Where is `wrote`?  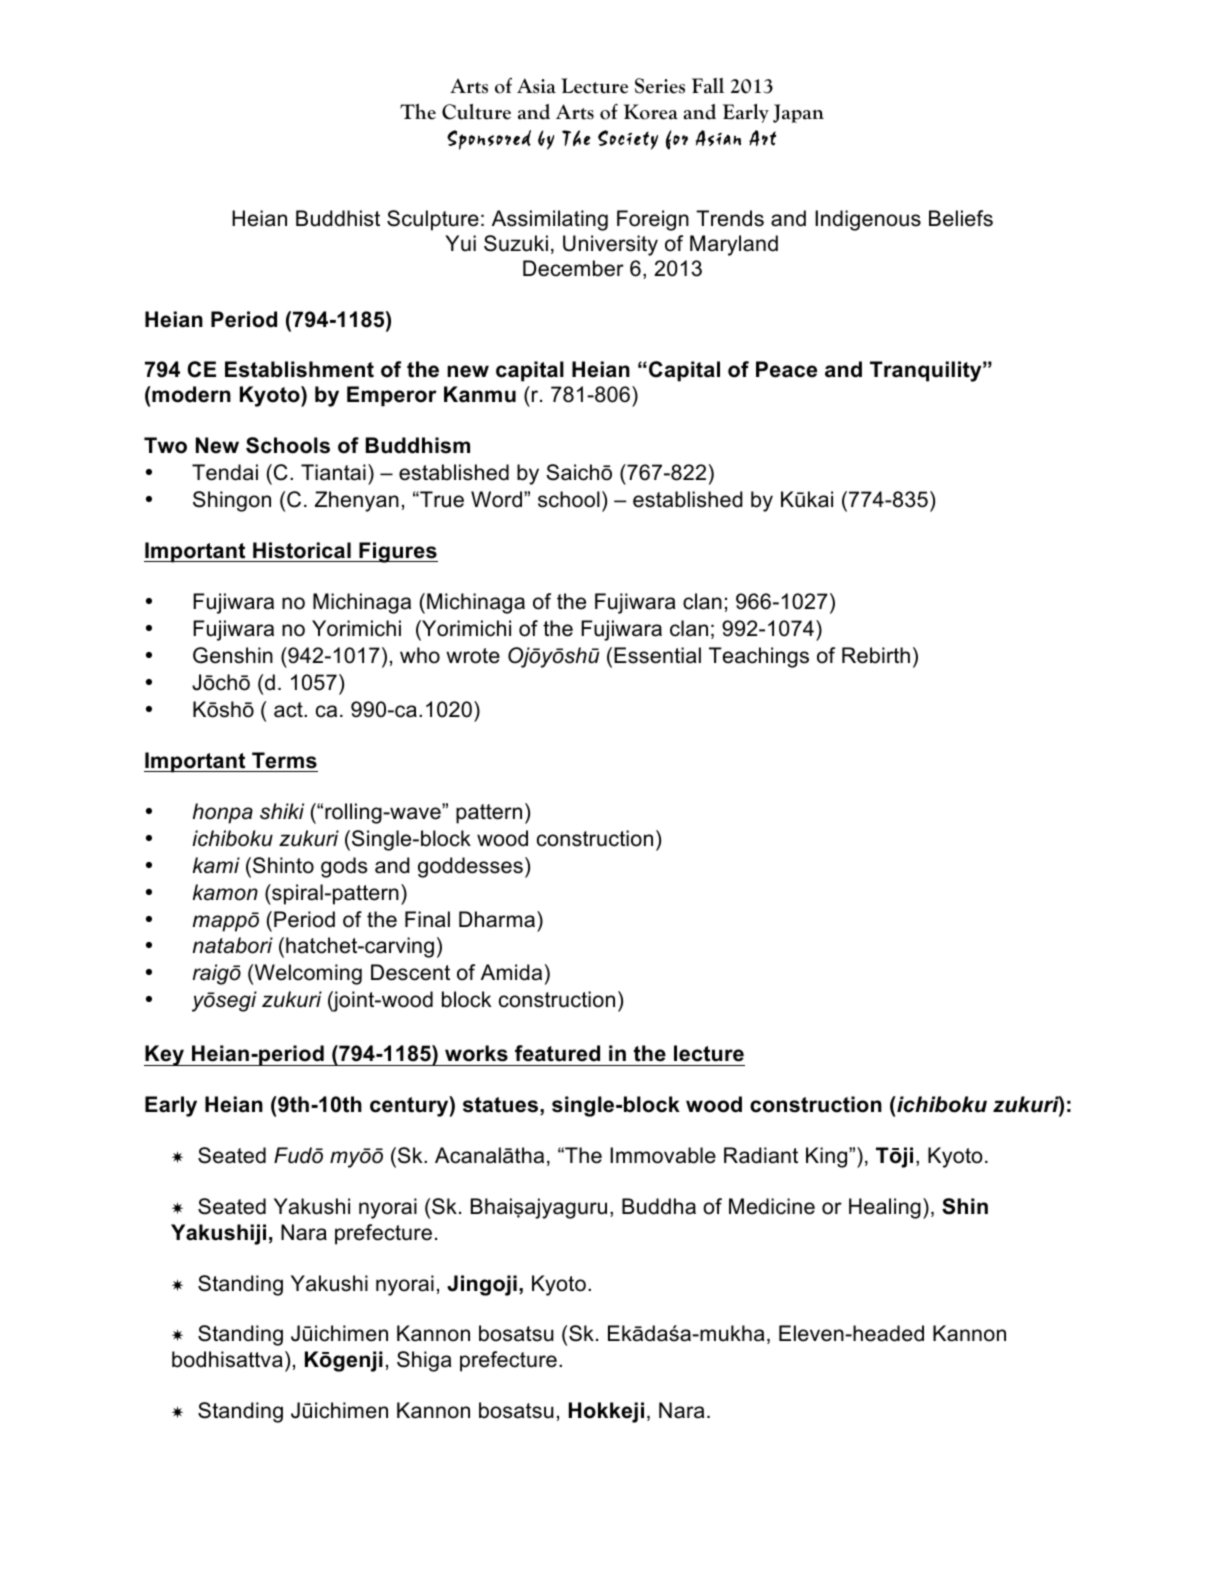 wrote is located at coordinates (473, 656).
